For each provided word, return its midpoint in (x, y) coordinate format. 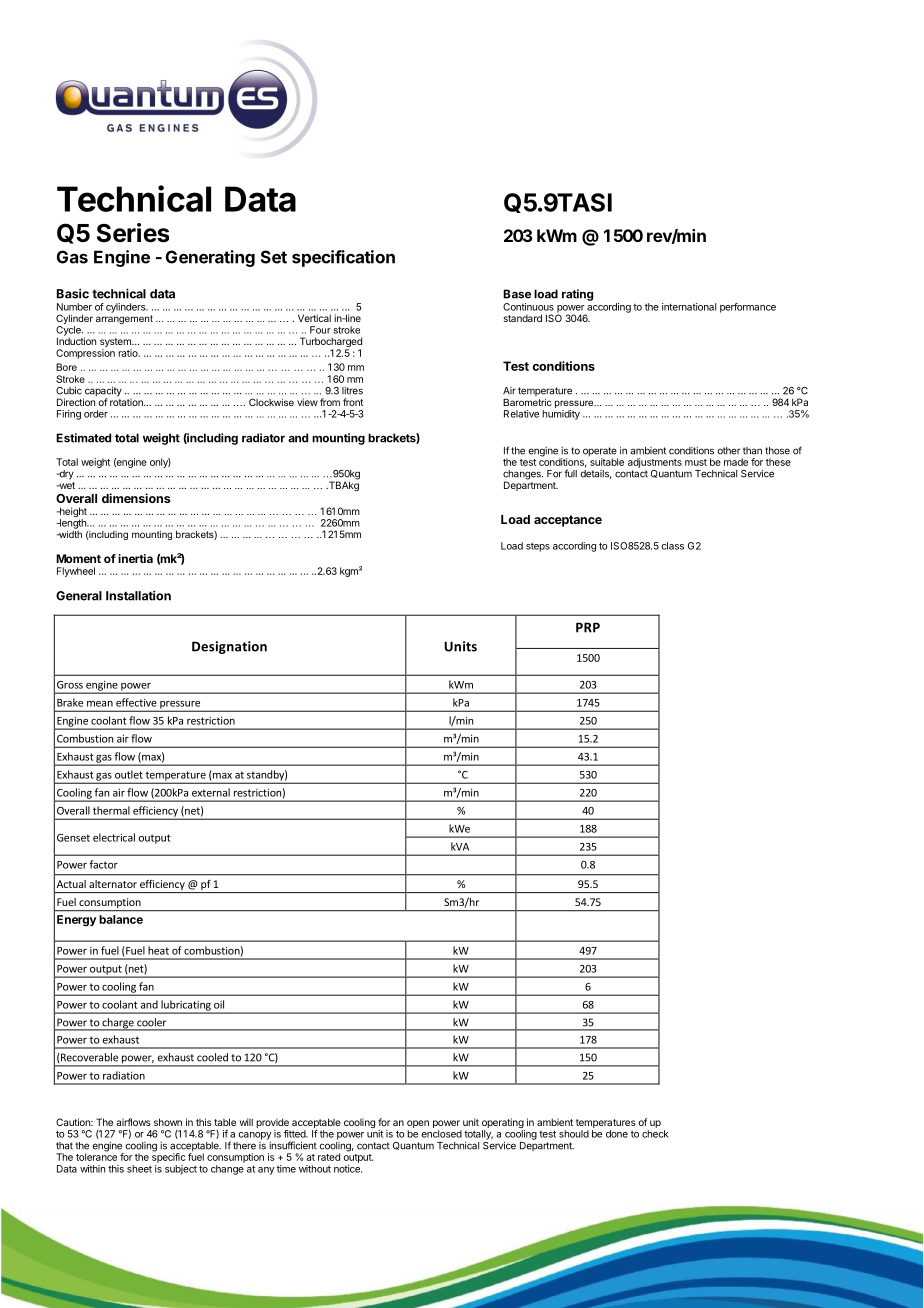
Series (133, 233)
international (689, 307)
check (655, 1134)
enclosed (442, 1134)
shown (168, 1122)
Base (517, 294)
